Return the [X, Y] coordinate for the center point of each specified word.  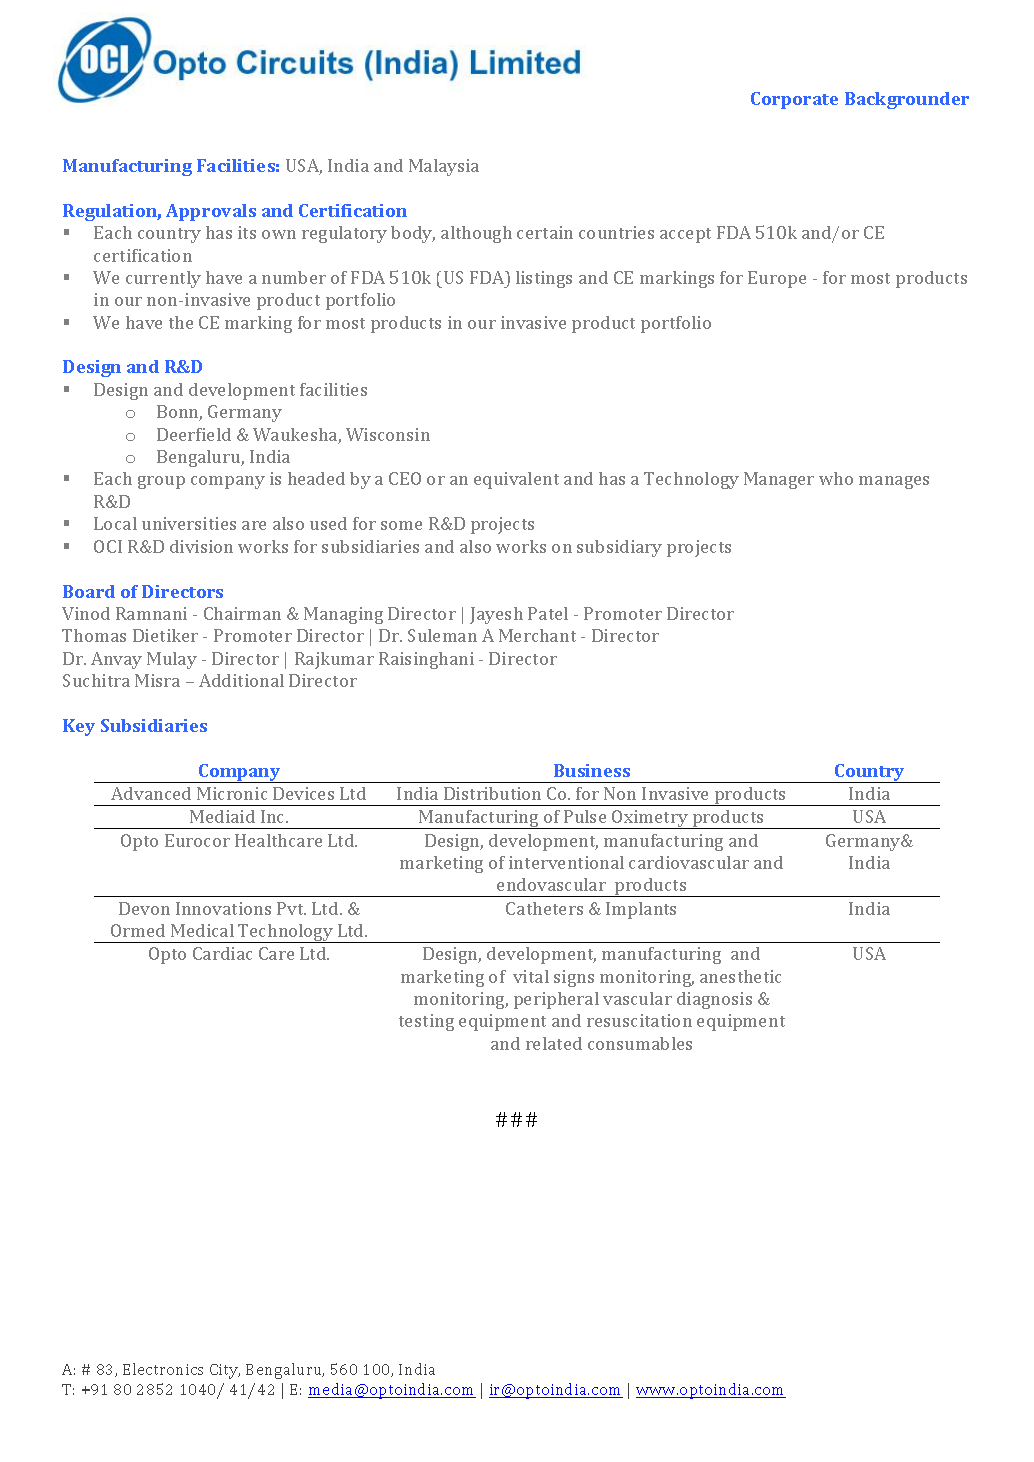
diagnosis [714, 1000]
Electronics [163, 1369]
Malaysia [444, 167]
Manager [779, 480]
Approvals [211, 212]
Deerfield [194, 434]
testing [426, 1022]
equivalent [516, 480]
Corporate [794, 100]
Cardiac [222, 953]
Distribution [492, 793]
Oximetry [650, 819]
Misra [157, 680]
